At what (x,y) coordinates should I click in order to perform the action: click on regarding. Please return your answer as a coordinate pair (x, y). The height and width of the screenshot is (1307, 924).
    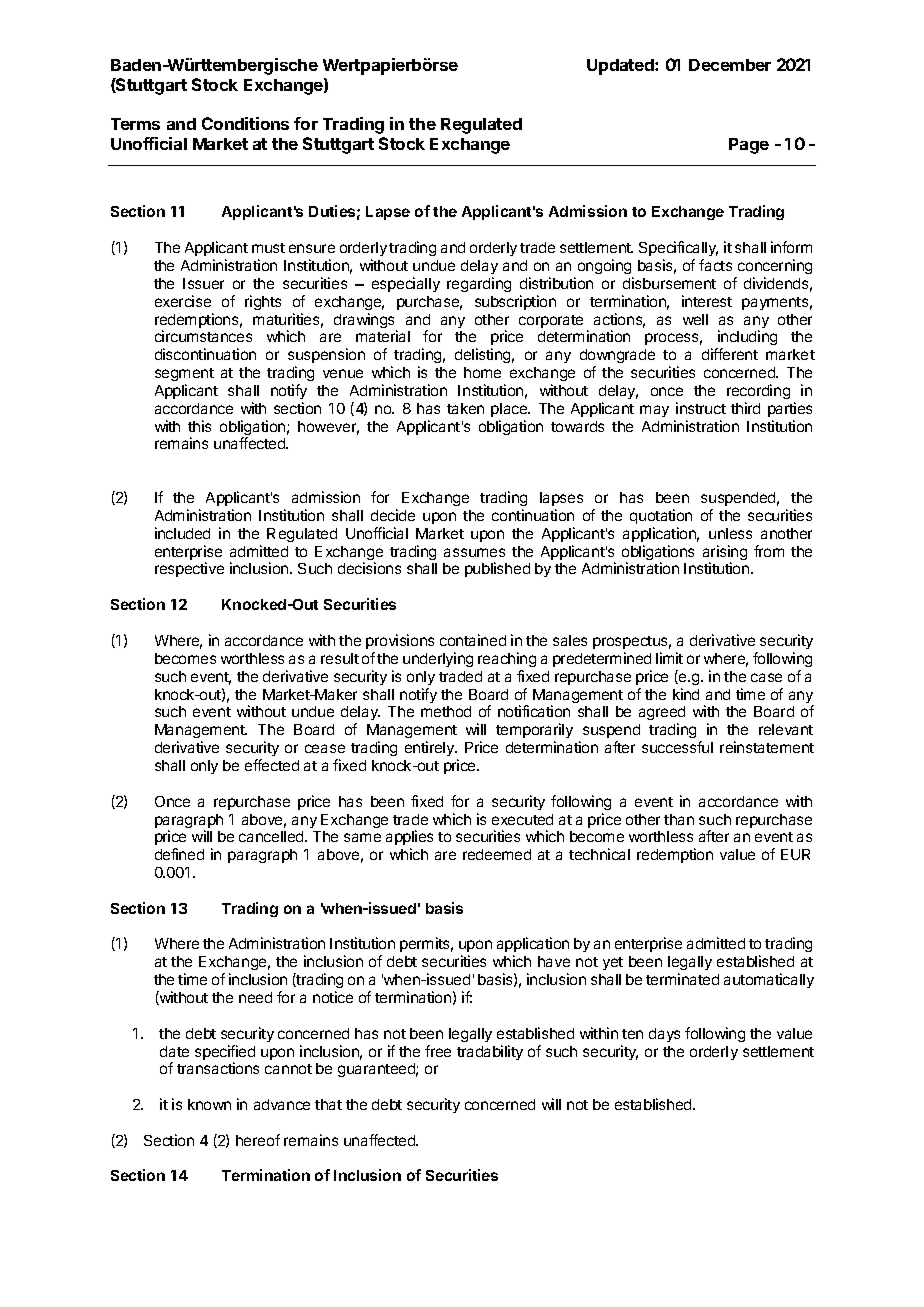
    Looking at the image, I should click on (479, 284).
